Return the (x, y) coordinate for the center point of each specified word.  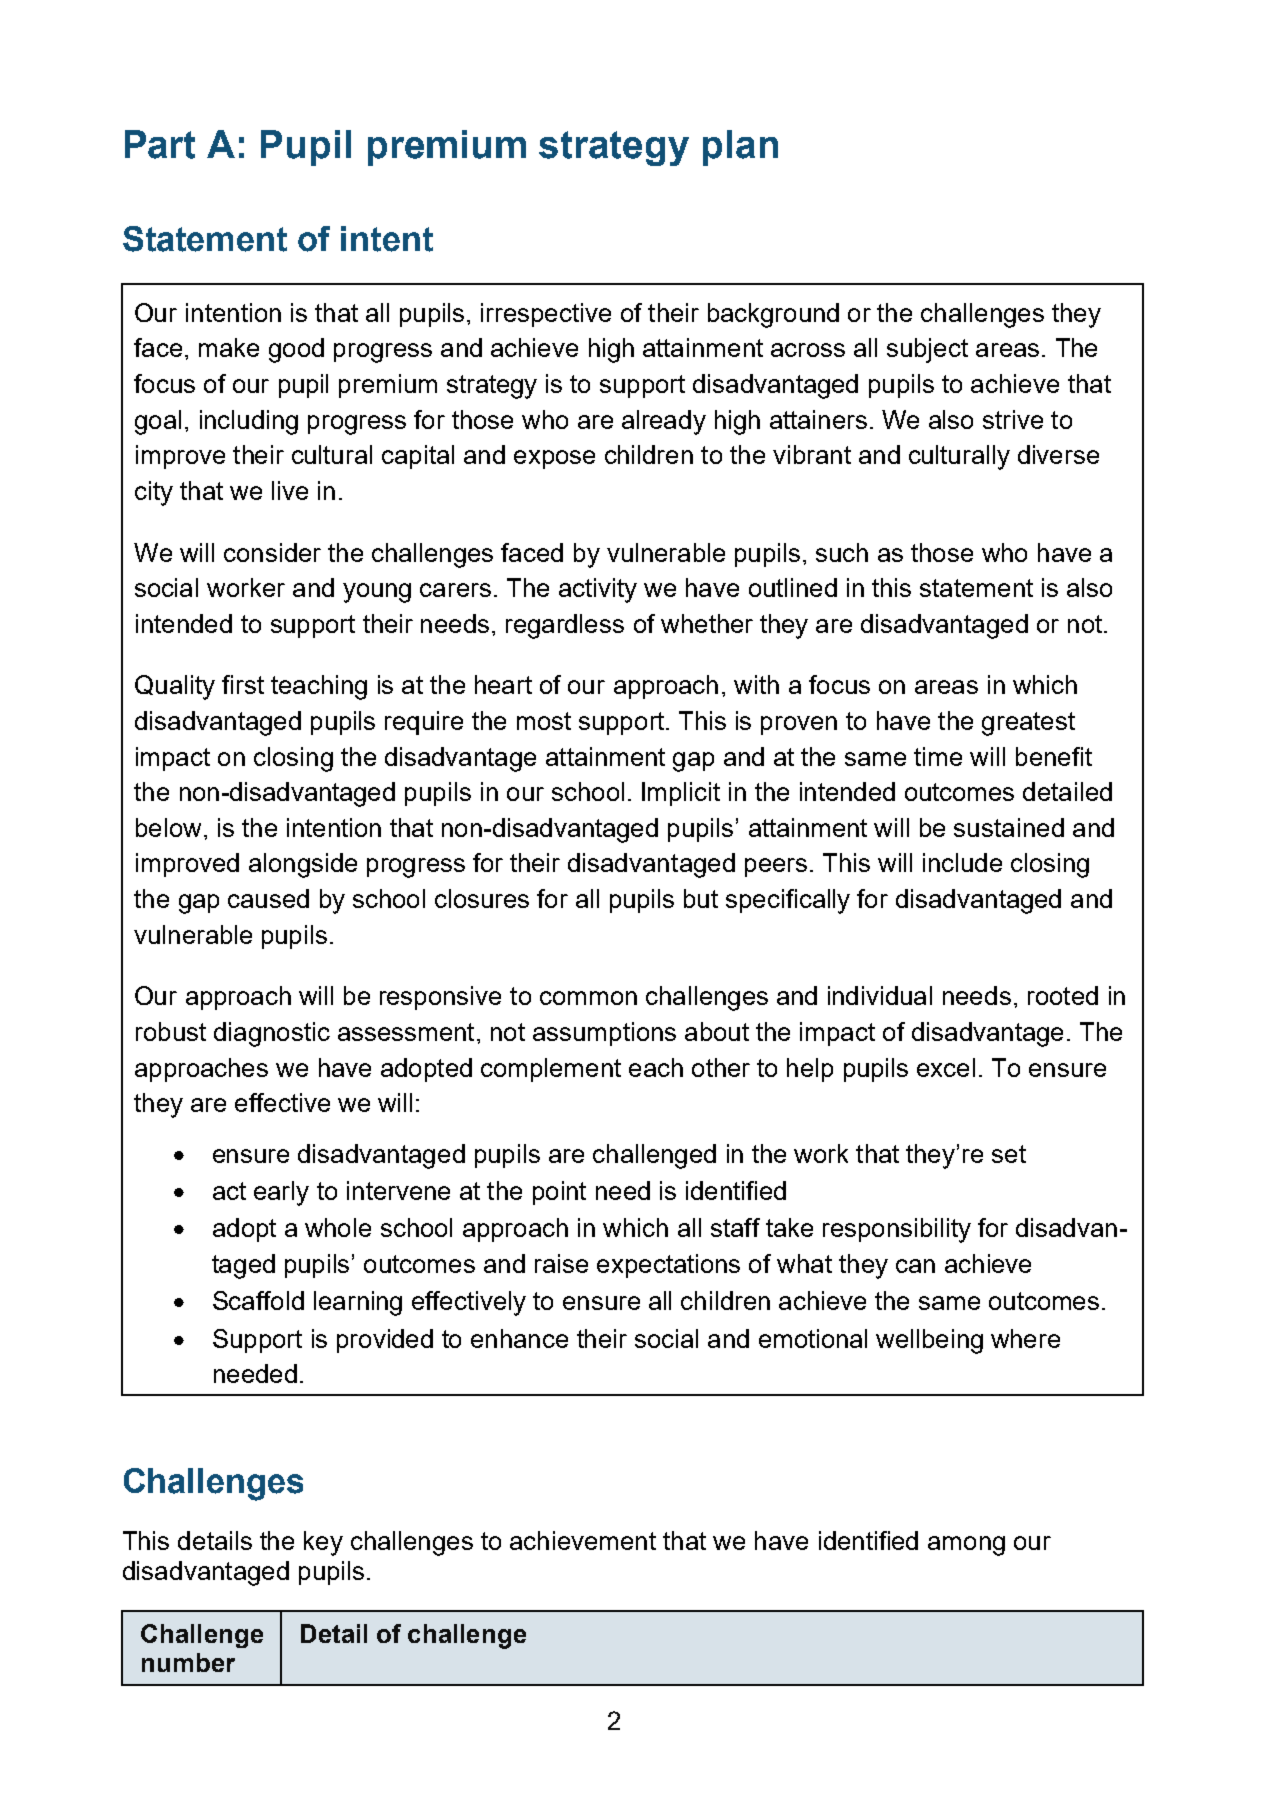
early (281, 1193)
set (1009, 1154)
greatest (1028, 724)
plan (740, 148)
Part (160, 144)
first (243, 684)
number (188, 1662)
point (559, 1193)
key (323, 1543)
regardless (565, 626)
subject (927, 350)
